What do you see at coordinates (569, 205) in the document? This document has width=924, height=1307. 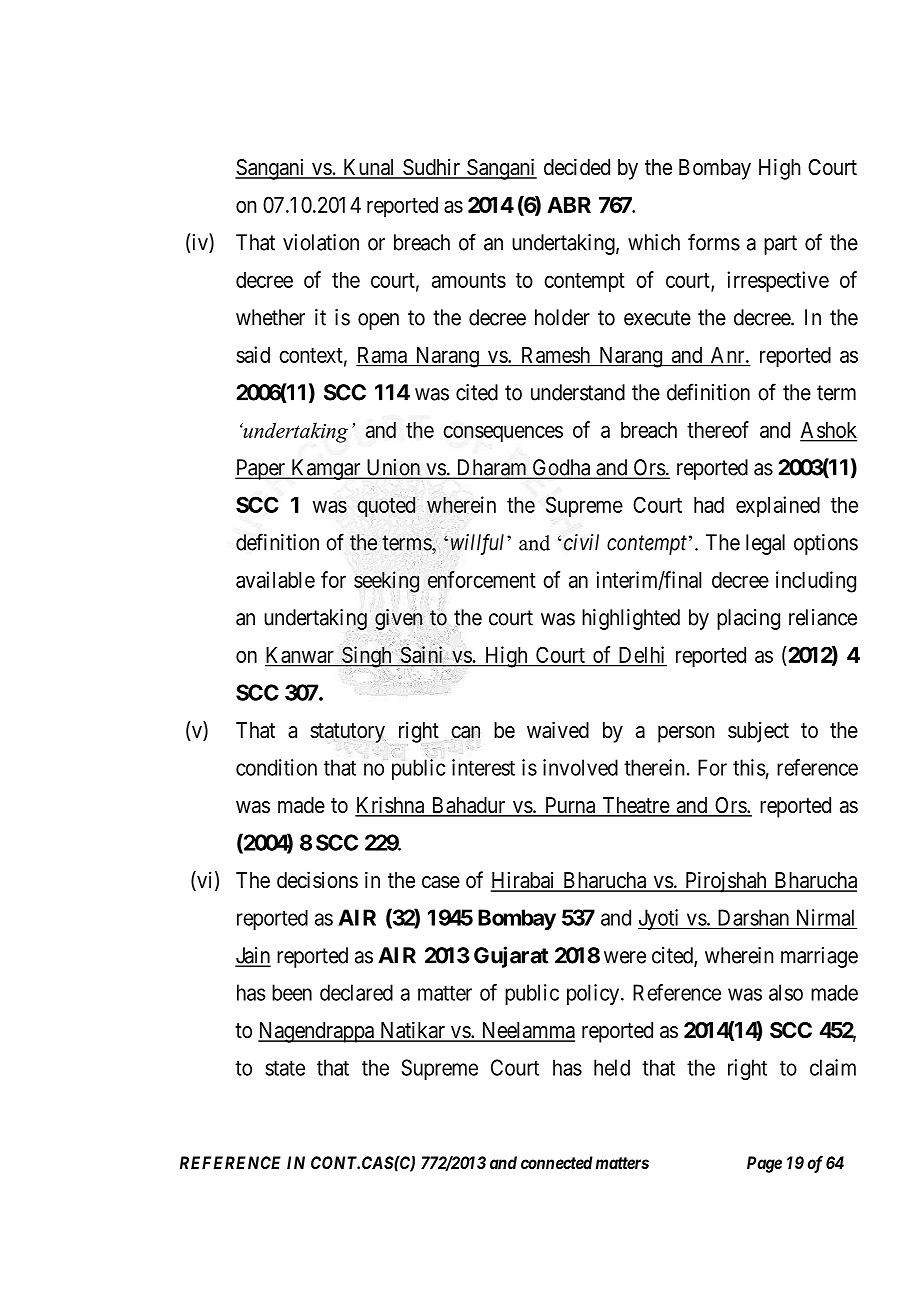 I see `ABR` at bounding box center [569, 205].
